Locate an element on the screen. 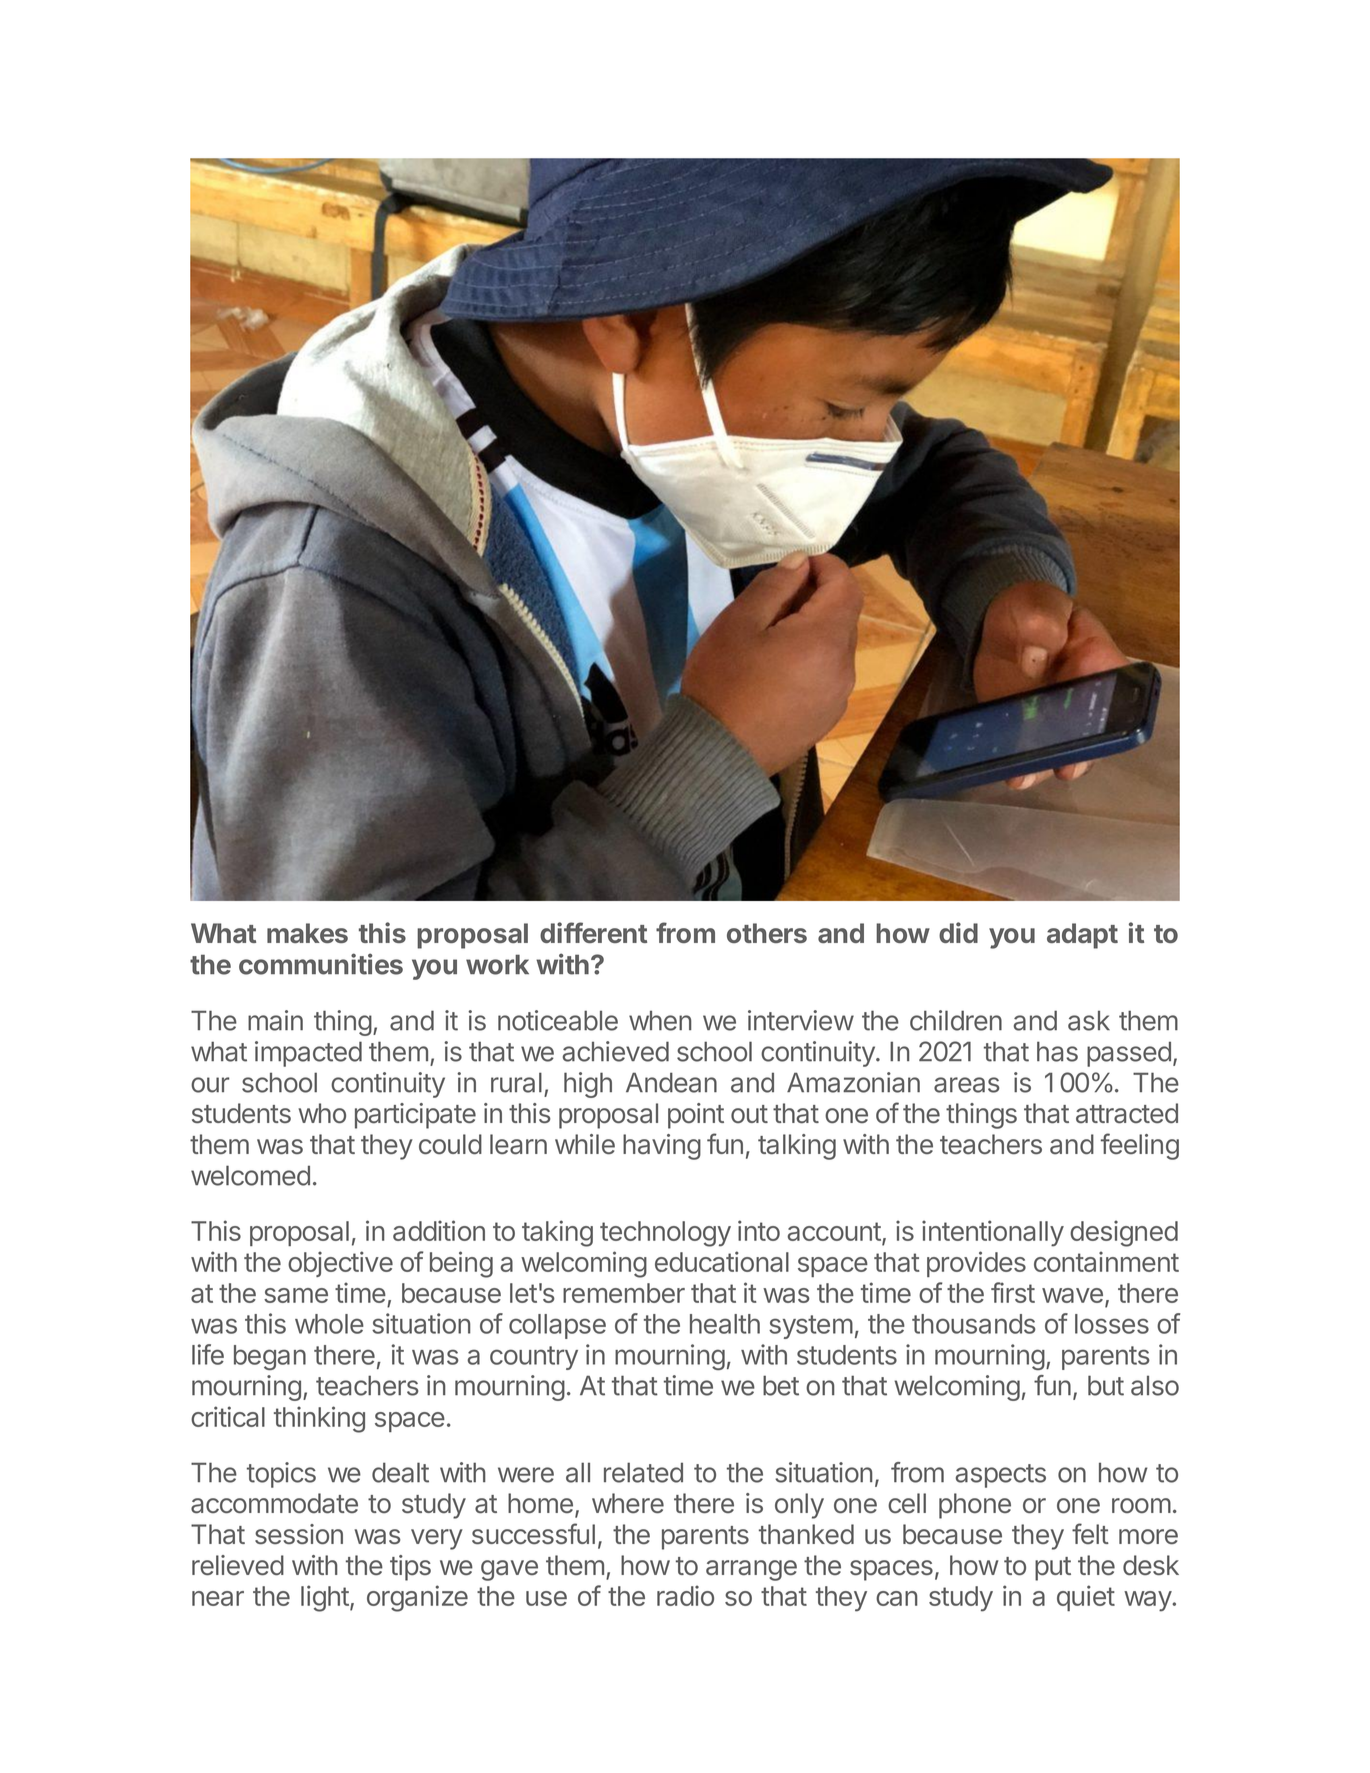 This screenshot has height=1773, width=1370. others is located at coordinates (767, 933).
